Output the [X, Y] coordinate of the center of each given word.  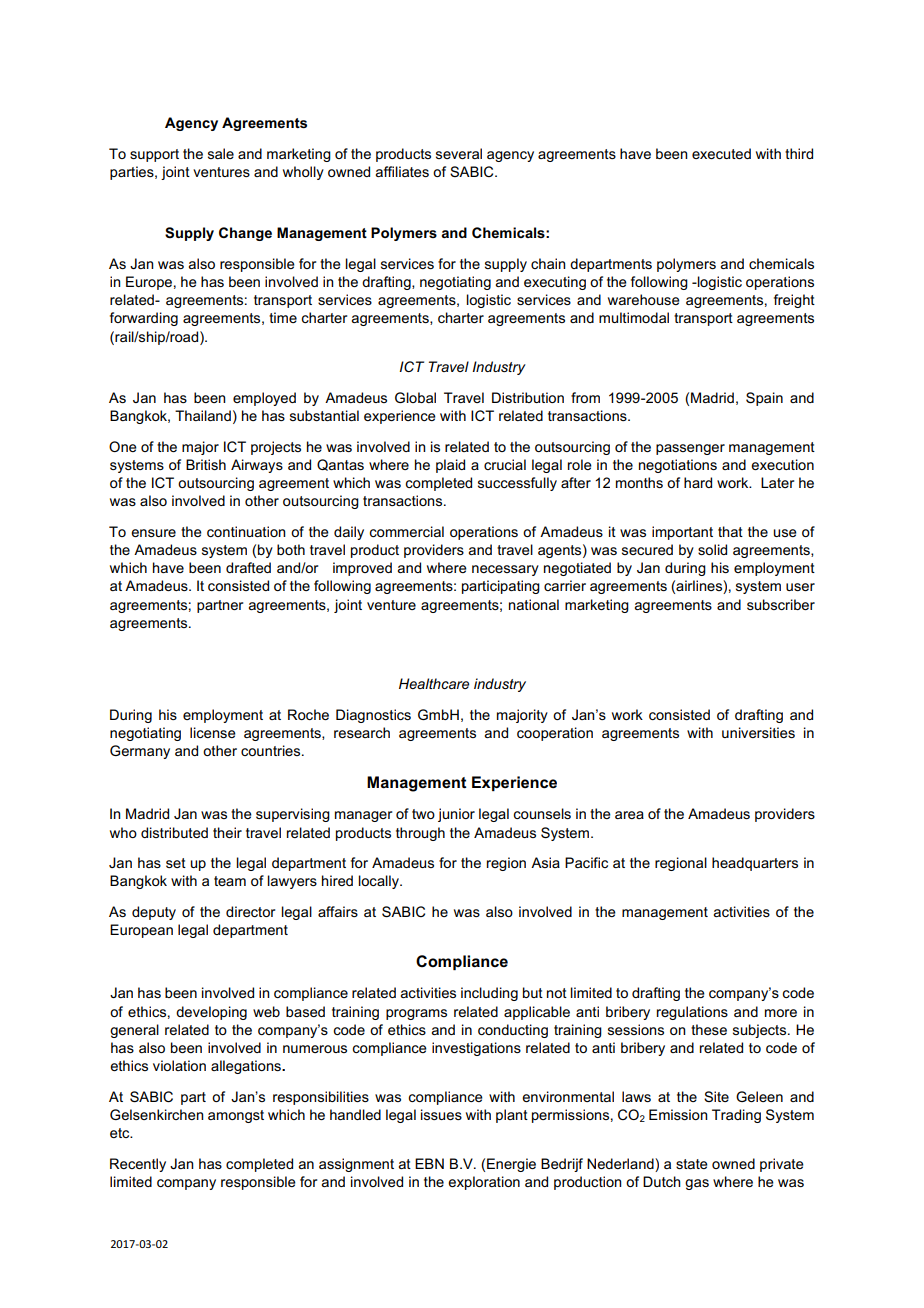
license [213, 732]
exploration [484, 1183]
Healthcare [434, 683]
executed [721, 153]
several [459, 153]
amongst [236, 1116]
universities [758, 732]
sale [221, 153]
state [692, 1164]
